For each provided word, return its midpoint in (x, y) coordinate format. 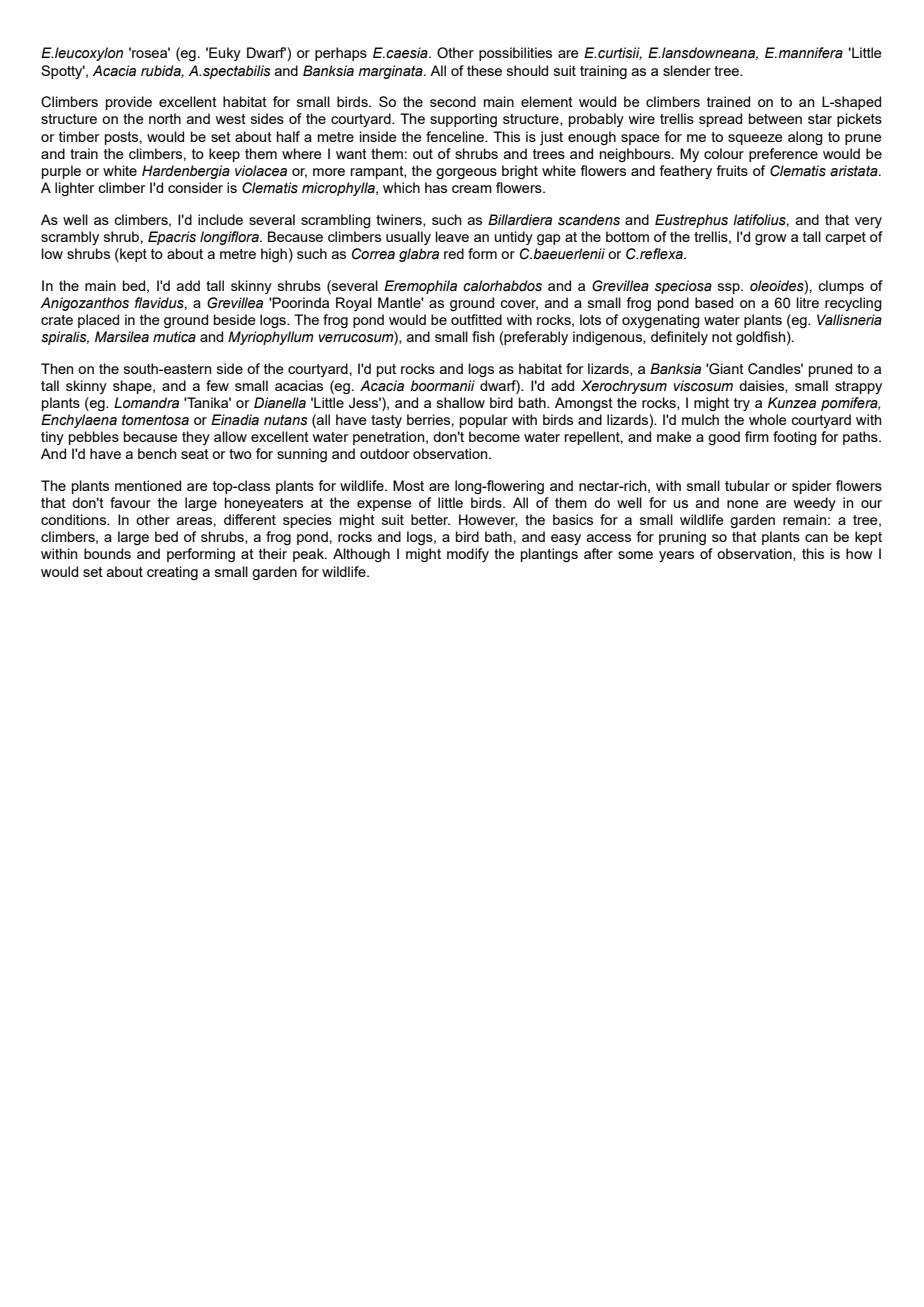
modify (468, 555)
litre (807, 302)
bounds (107, 553)
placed (98, 321)
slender (687, 70)
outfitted (476, 319)
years (676, 556)
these (484, 70)
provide (129, 103)
